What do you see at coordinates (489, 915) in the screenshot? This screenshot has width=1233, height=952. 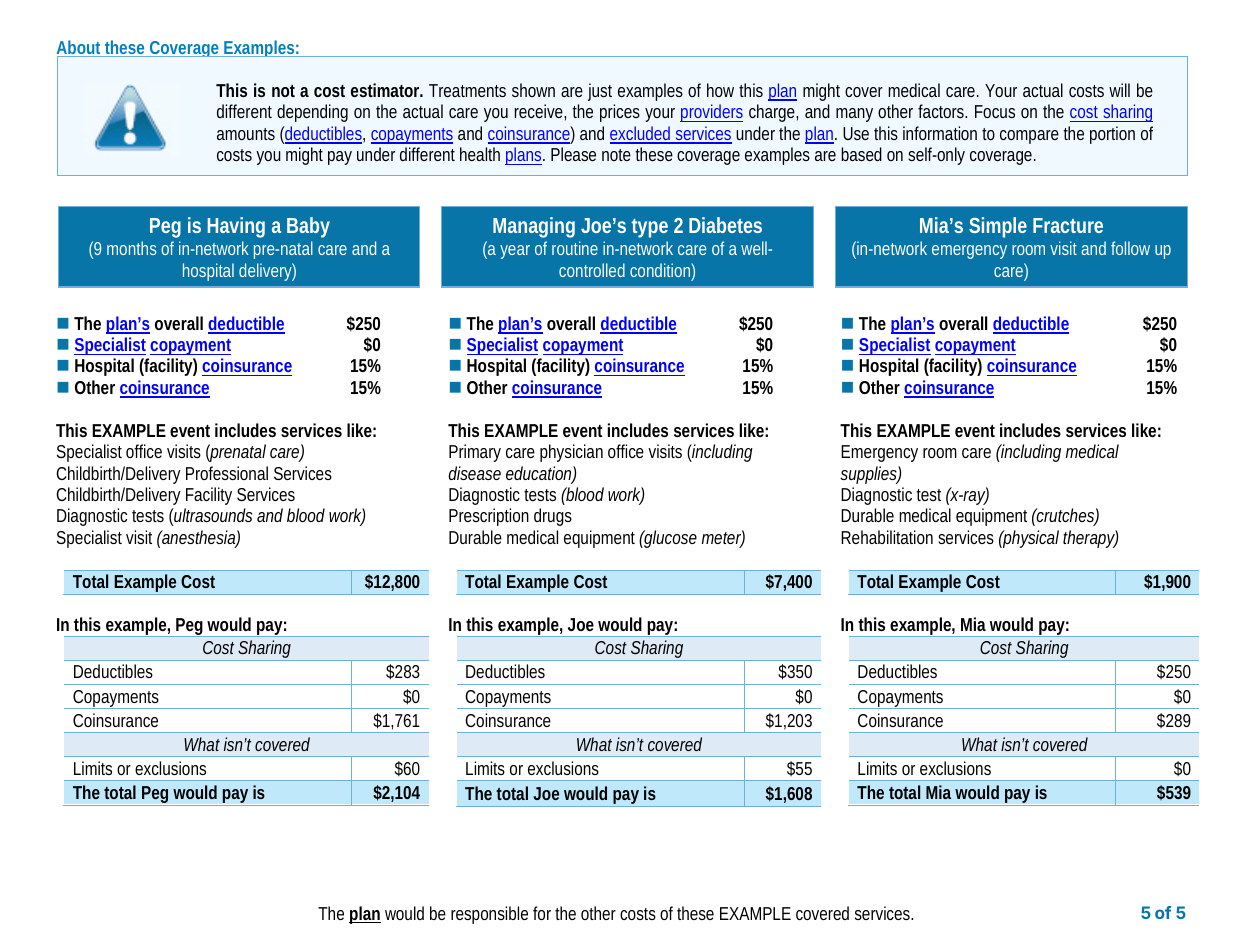 I see `responsible` at bounding box center [489, 915].
